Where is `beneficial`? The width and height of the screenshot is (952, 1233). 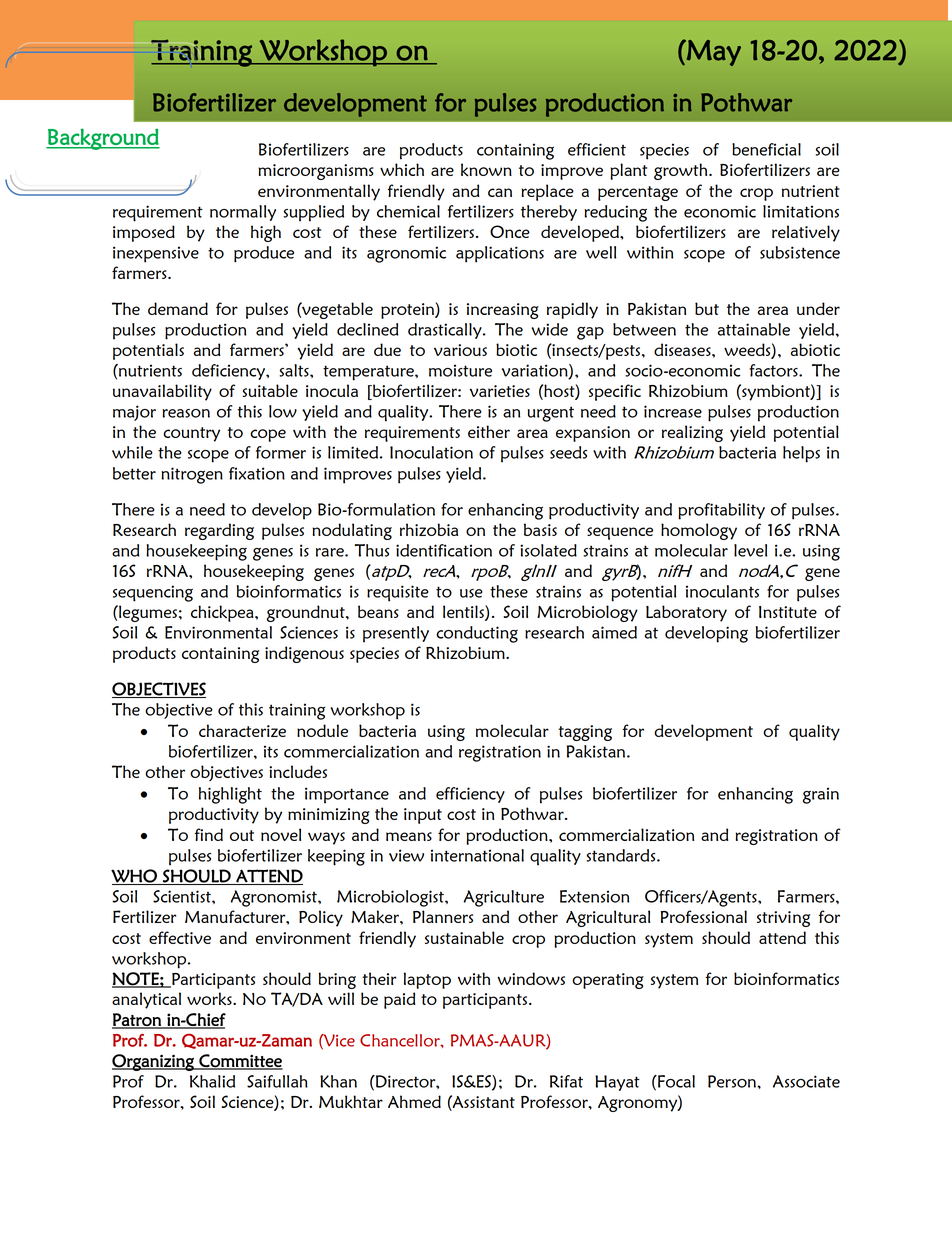 beneficial is located at coordinates (766, 149).
